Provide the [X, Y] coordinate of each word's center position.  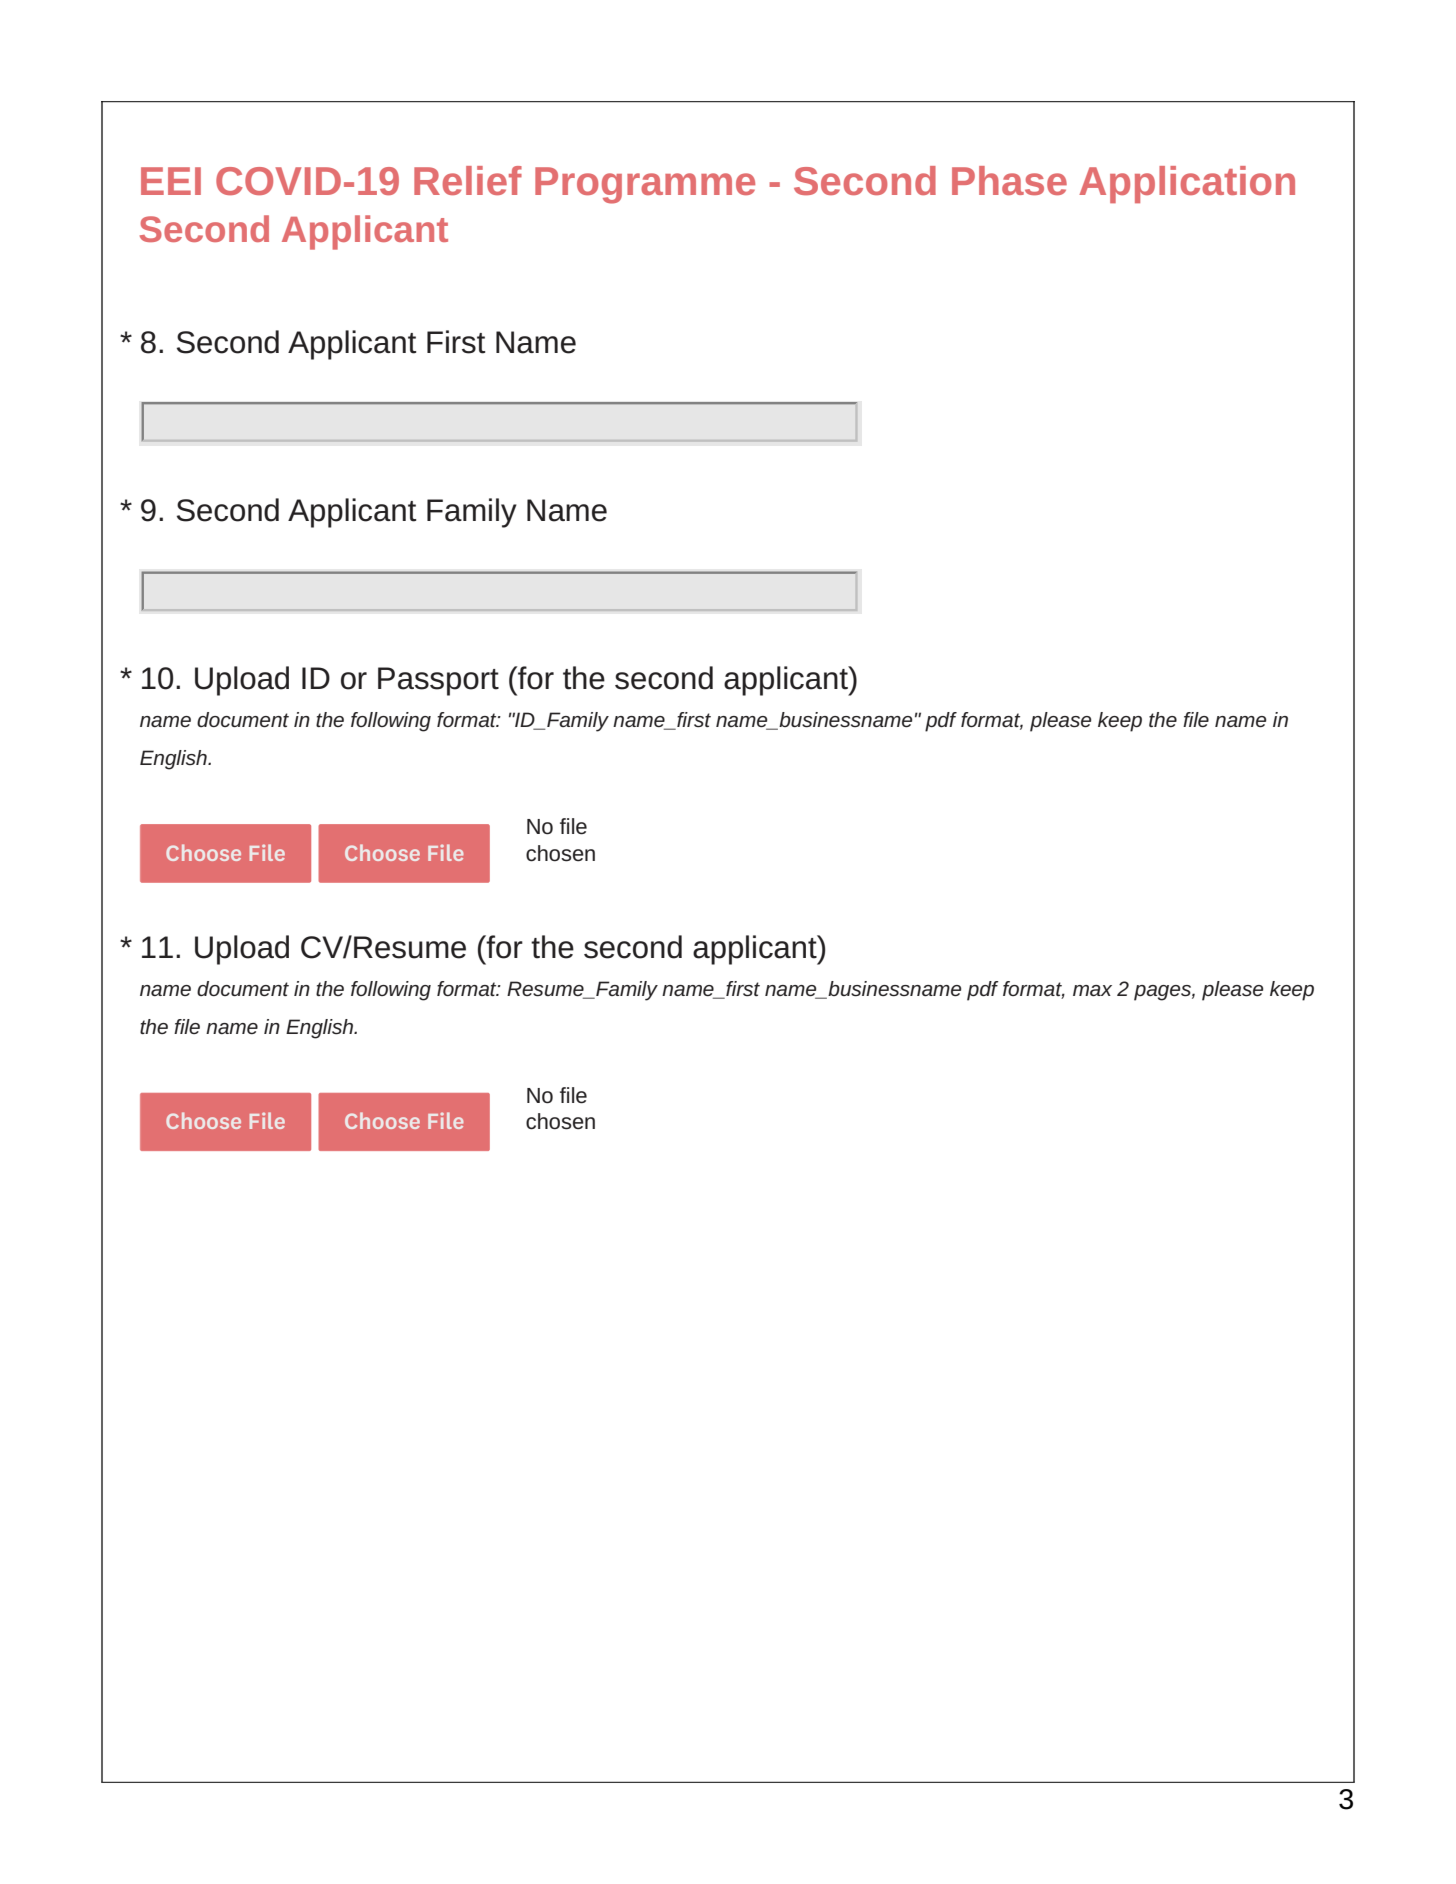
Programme [645, 185]
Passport [438, 681]
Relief [468, 180]
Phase [1009, 180]
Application [1187, 184]
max [1092, 990]
